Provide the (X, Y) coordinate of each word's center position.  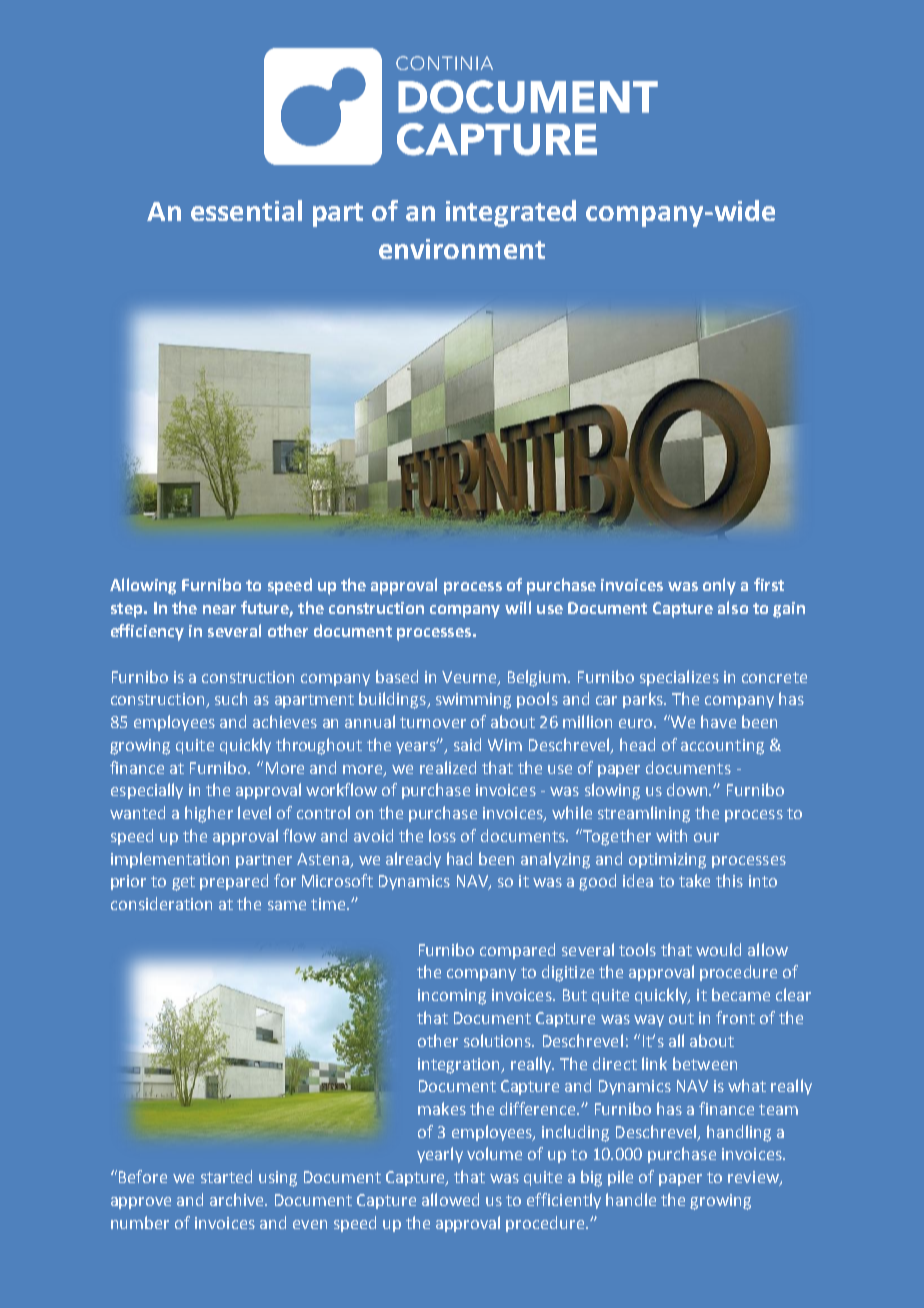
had (459, 858)
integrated (511, 213)
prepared (234, 882)
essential (246, 210)
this (729, 880)
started (226, 1176)
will (518, 607)
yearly (440, 1155)
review (754, 1178)
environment (462, 249)
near (219, 609)
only (719, 586)
